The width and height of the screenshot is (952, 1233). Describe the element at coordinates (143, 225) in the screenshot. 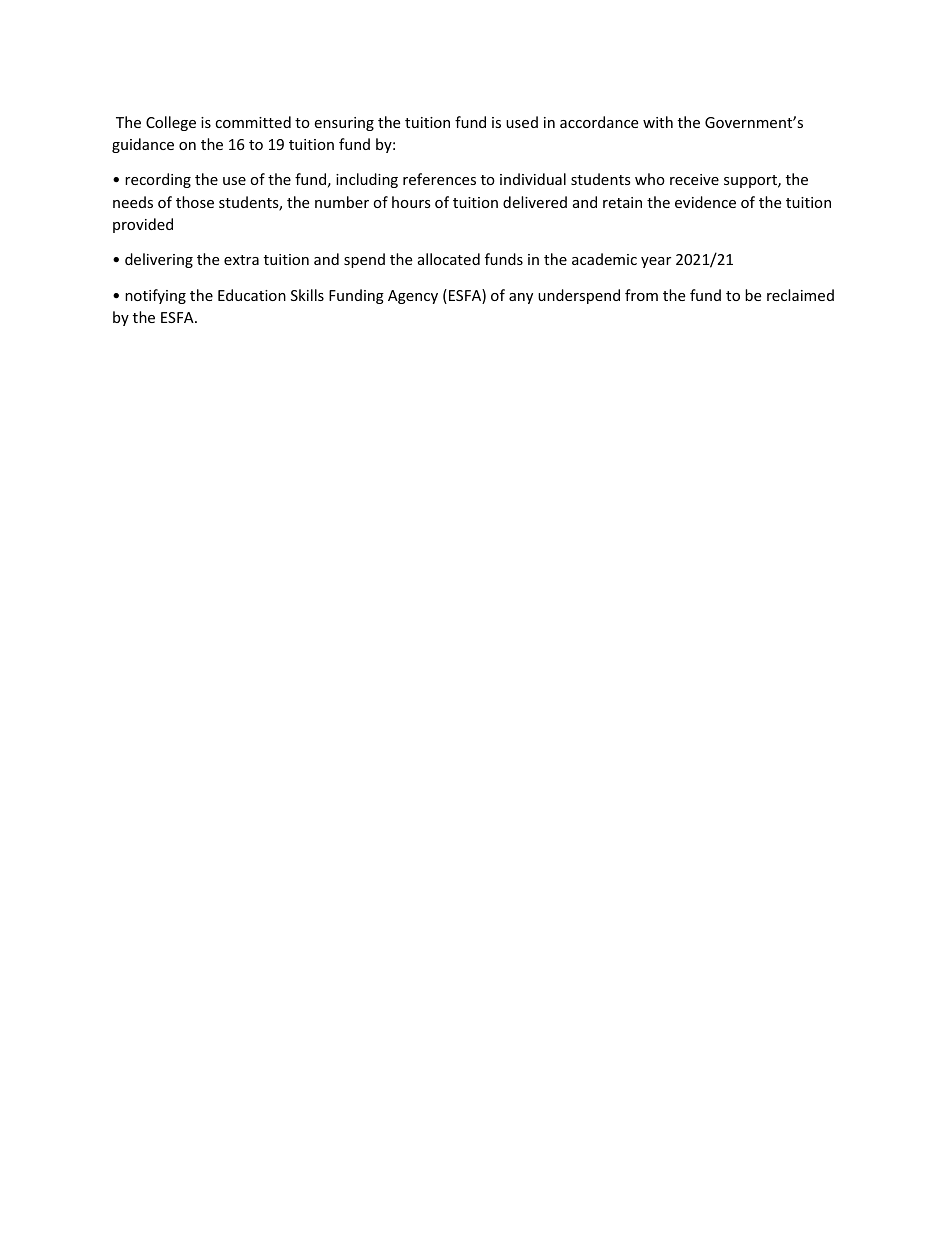

I see `provided` at that location.
